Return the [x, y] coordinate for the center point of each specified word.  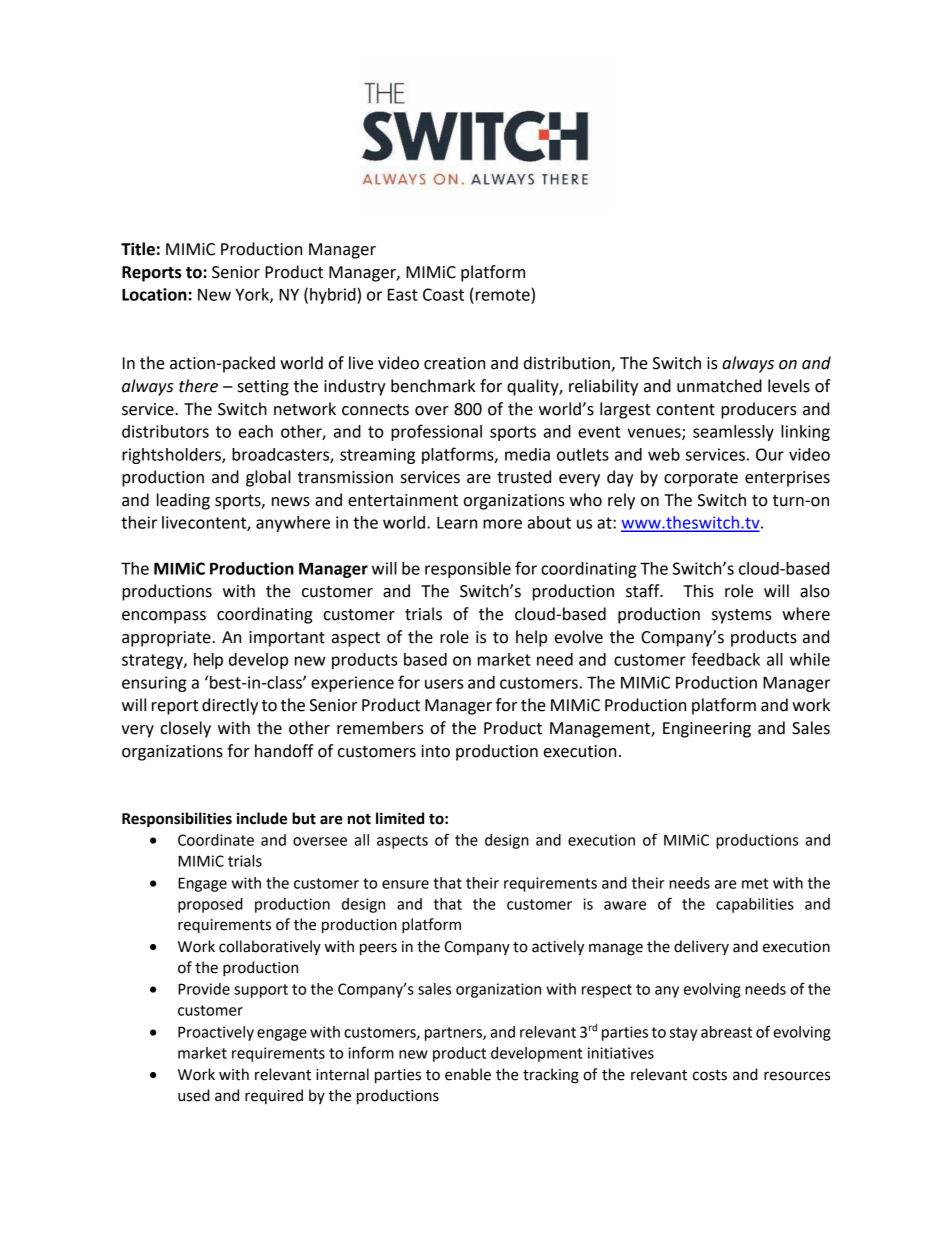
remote [503, 295]
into [435, 751]
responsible [468, 570]
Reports [152, 274]
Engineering [707, 730]
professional [436, 432]
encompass [164, 617]
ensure [405, 884]
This [698, 591]
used [194, 1095]
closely [185, 729]
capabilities [755, 905]
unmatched [719, 386]
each [256, 431]
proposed [210, 905]
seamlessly [733, 433]
